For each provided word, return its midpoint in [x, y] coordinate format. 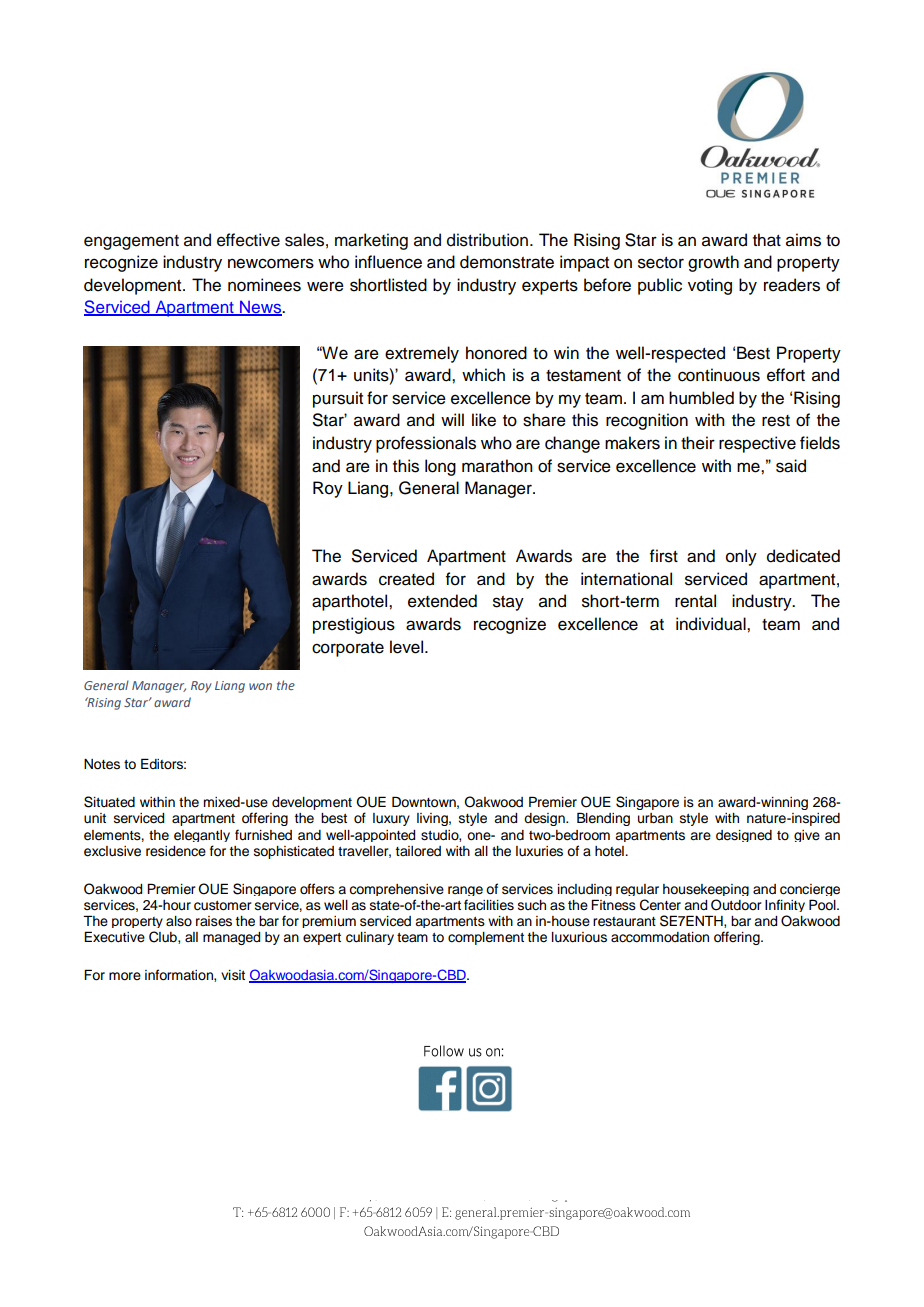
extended [442, 601]
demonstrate [507, 262]
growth [713, 263]
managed [231, 938]
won [260, 686]
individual [712, 624]
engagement [131, 242]
